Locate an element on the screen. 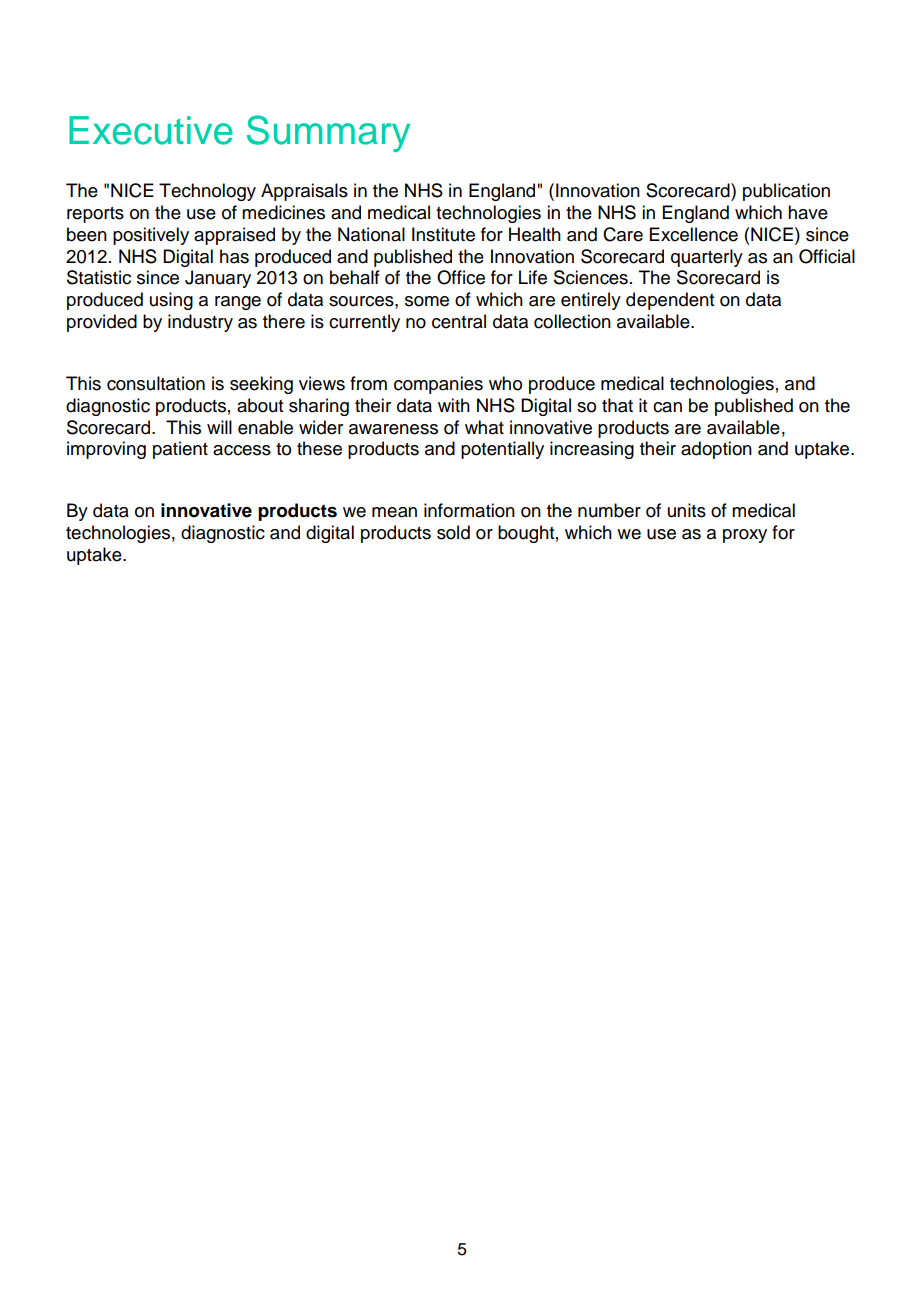 This screenshot has height=1308, width=924. central is located at coordinates (459, 321).
